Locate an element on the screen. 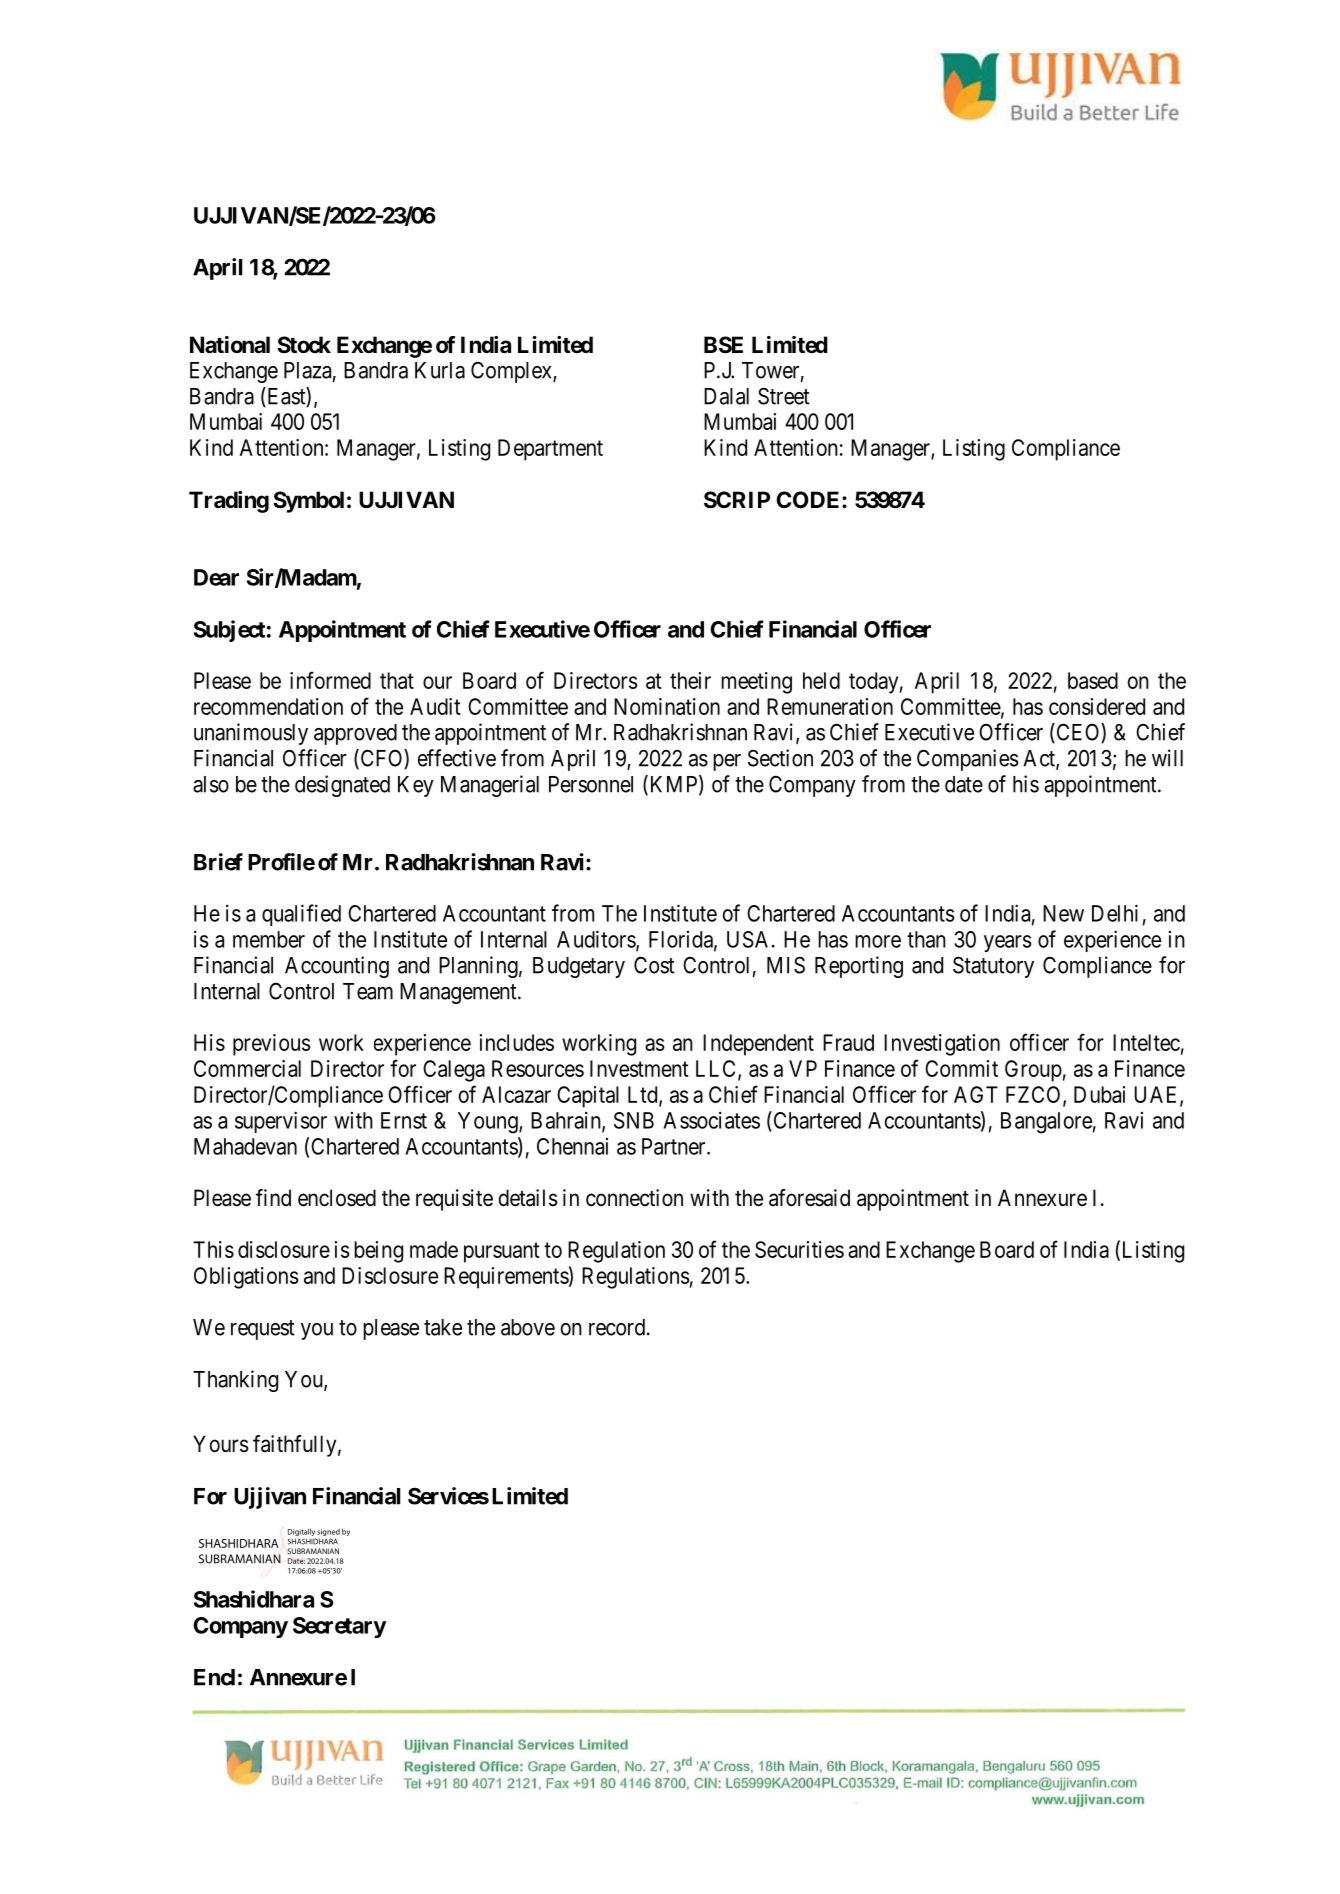 The width and height of the screenshot is (1340, 1894). Dubai is located at coordinates (1099, 1094).
